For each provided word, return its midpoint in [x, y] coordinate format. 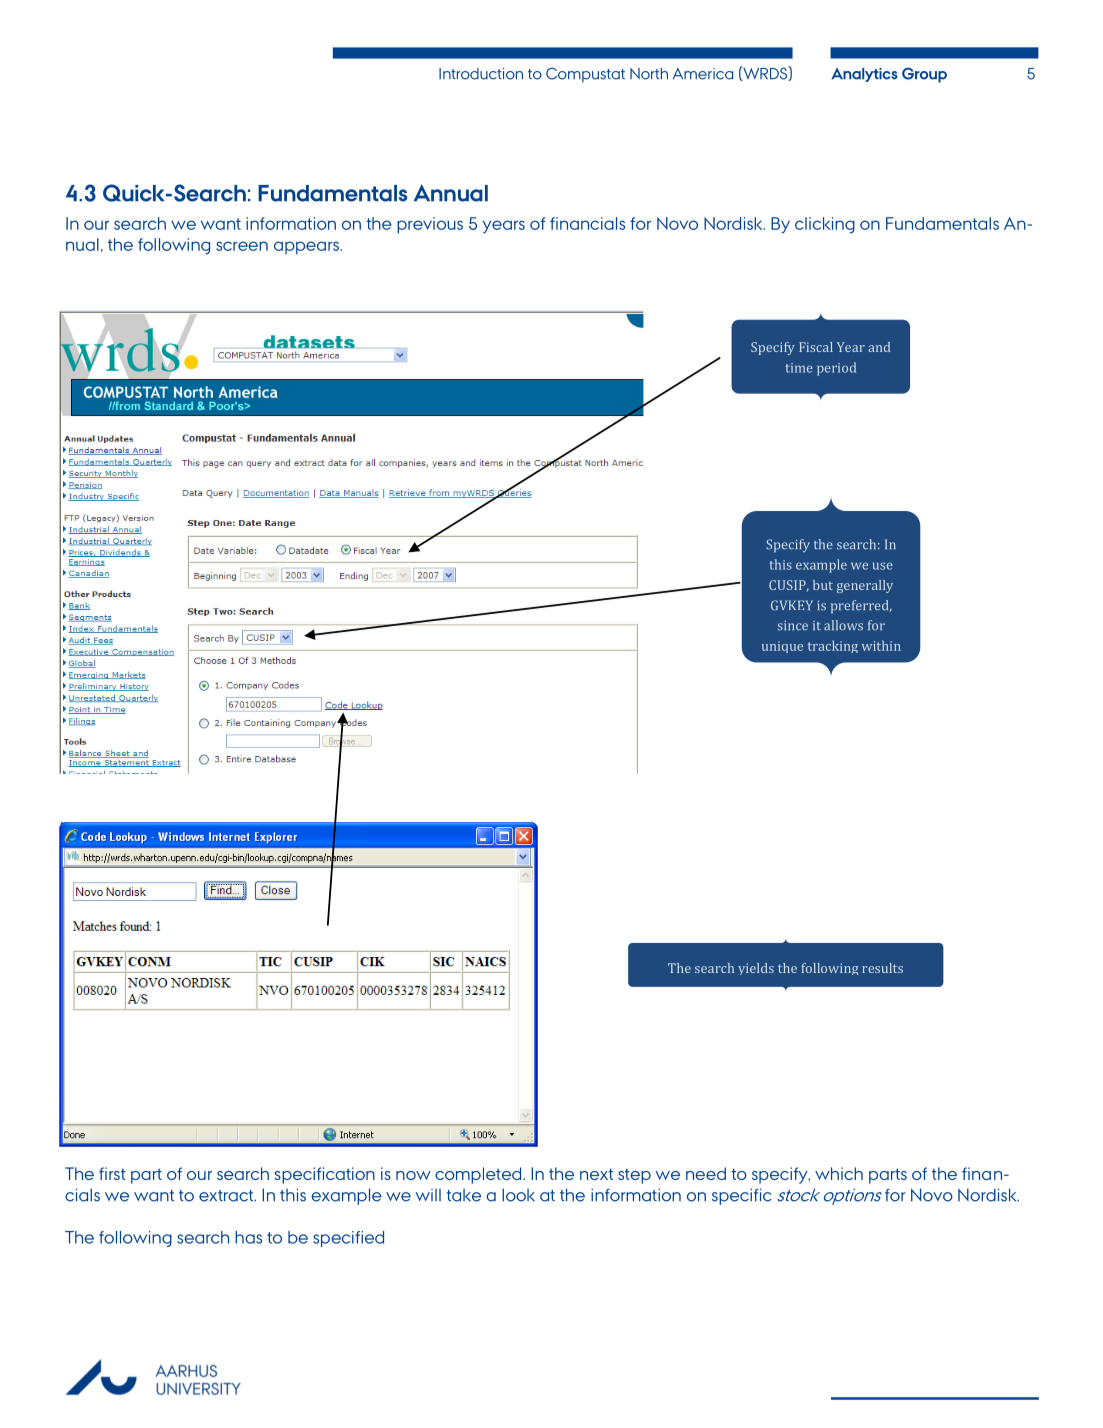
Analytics [864, 75]
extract [227, 1196]
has [248, 1237]
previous [430, 225]
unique [782, 647]
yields [756, 969]
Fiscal [816, 347]
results [882, 968]
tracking [833, 646]
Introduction [481, 74]
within [881, 645]
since [792, 626]
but [823, 585]
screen [242, 246]
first [112, 1173]
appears [307, 248]
